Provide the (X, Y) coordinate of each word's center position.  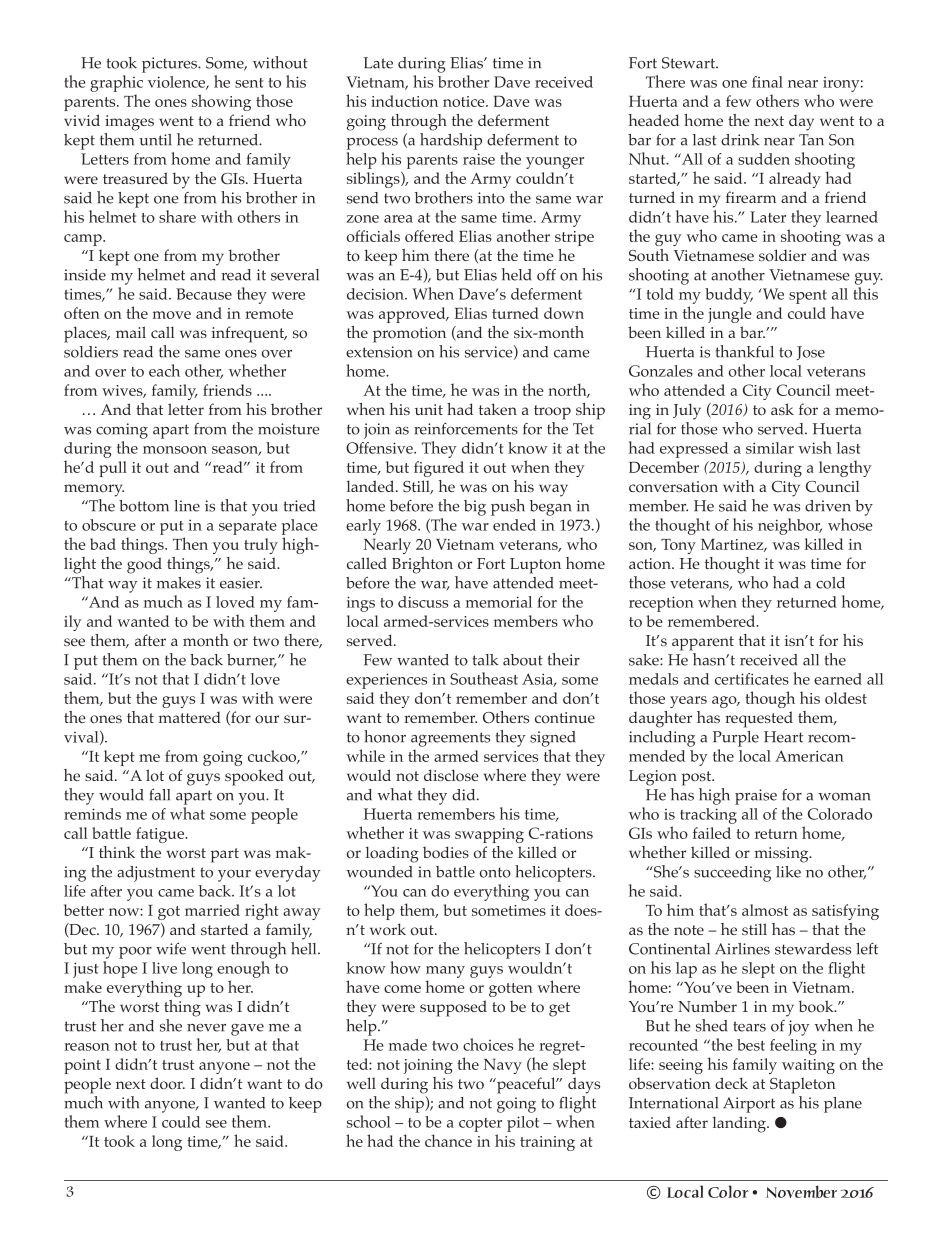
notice (465, 101)
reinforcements (466, 429)
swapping (489, 835)
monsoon (175, 450)
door (167, 1083)
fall (160, 795)
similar (770, 448)
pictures (170, 65)
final (767, 82)
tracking (708, 816)
